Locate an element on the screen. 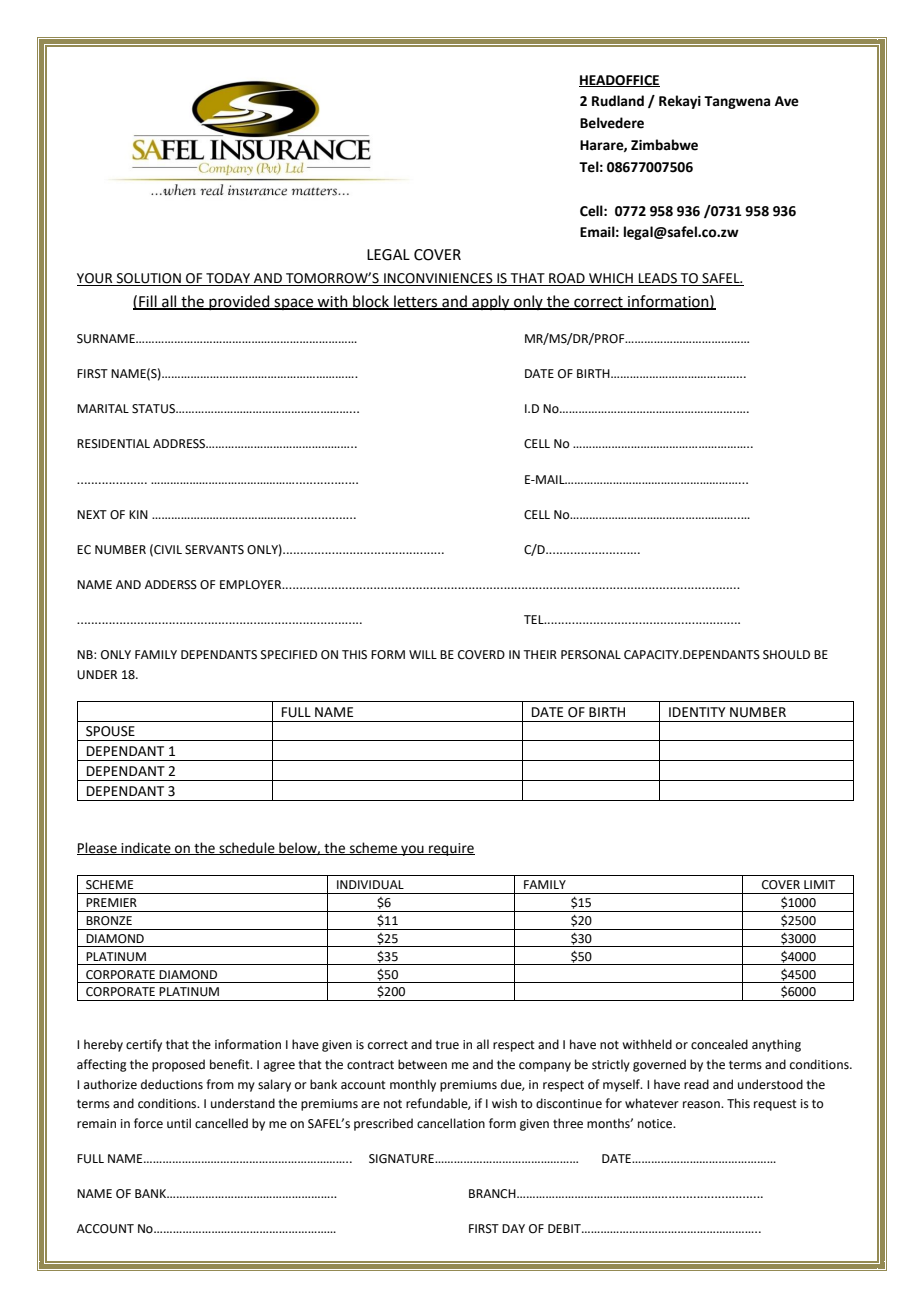 The width and height of the screenshot is (924, 1308). WILL is located at coordinates (423, 654).
